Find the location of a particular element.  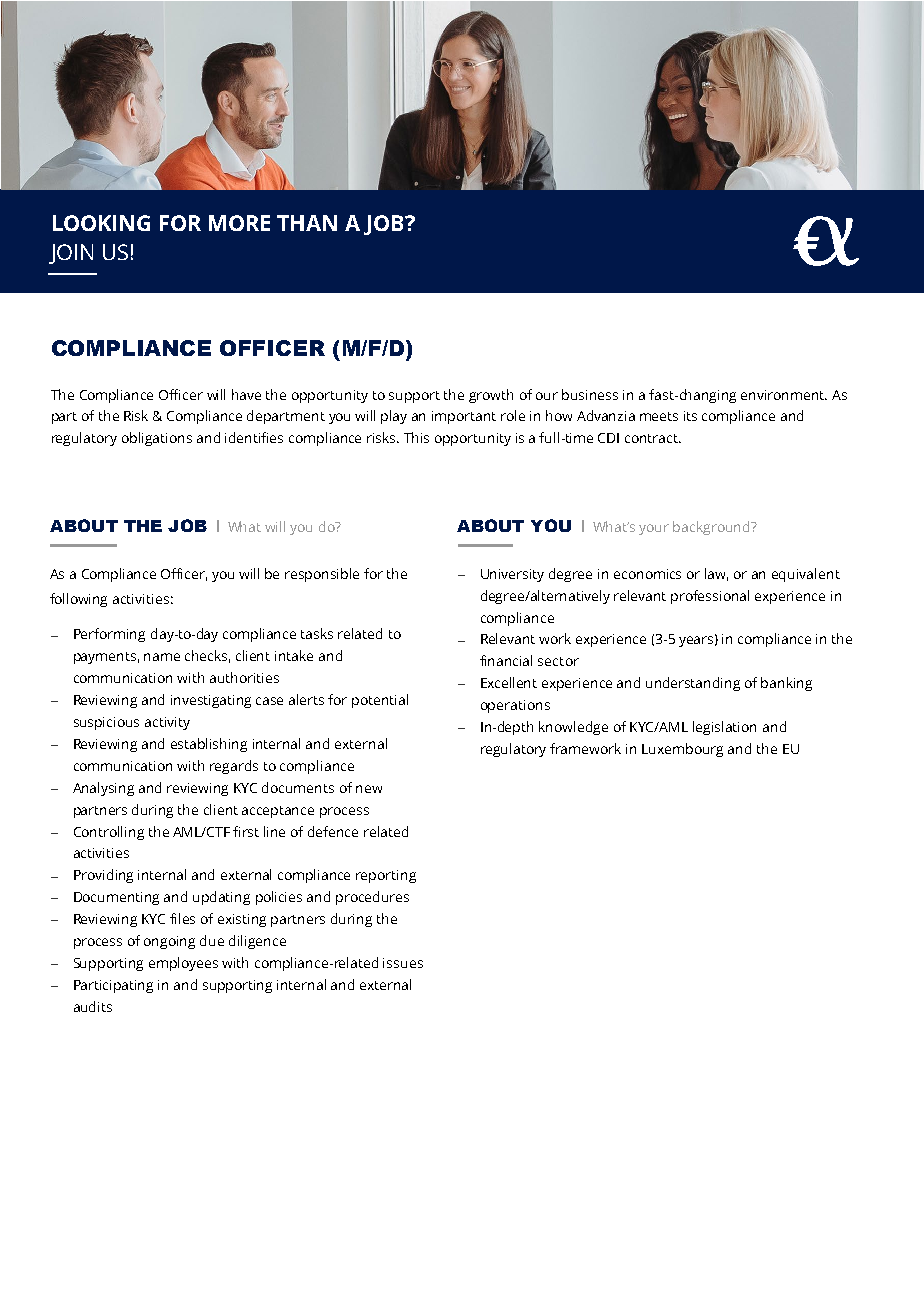

Performing is located at coordinates (109, 635).
